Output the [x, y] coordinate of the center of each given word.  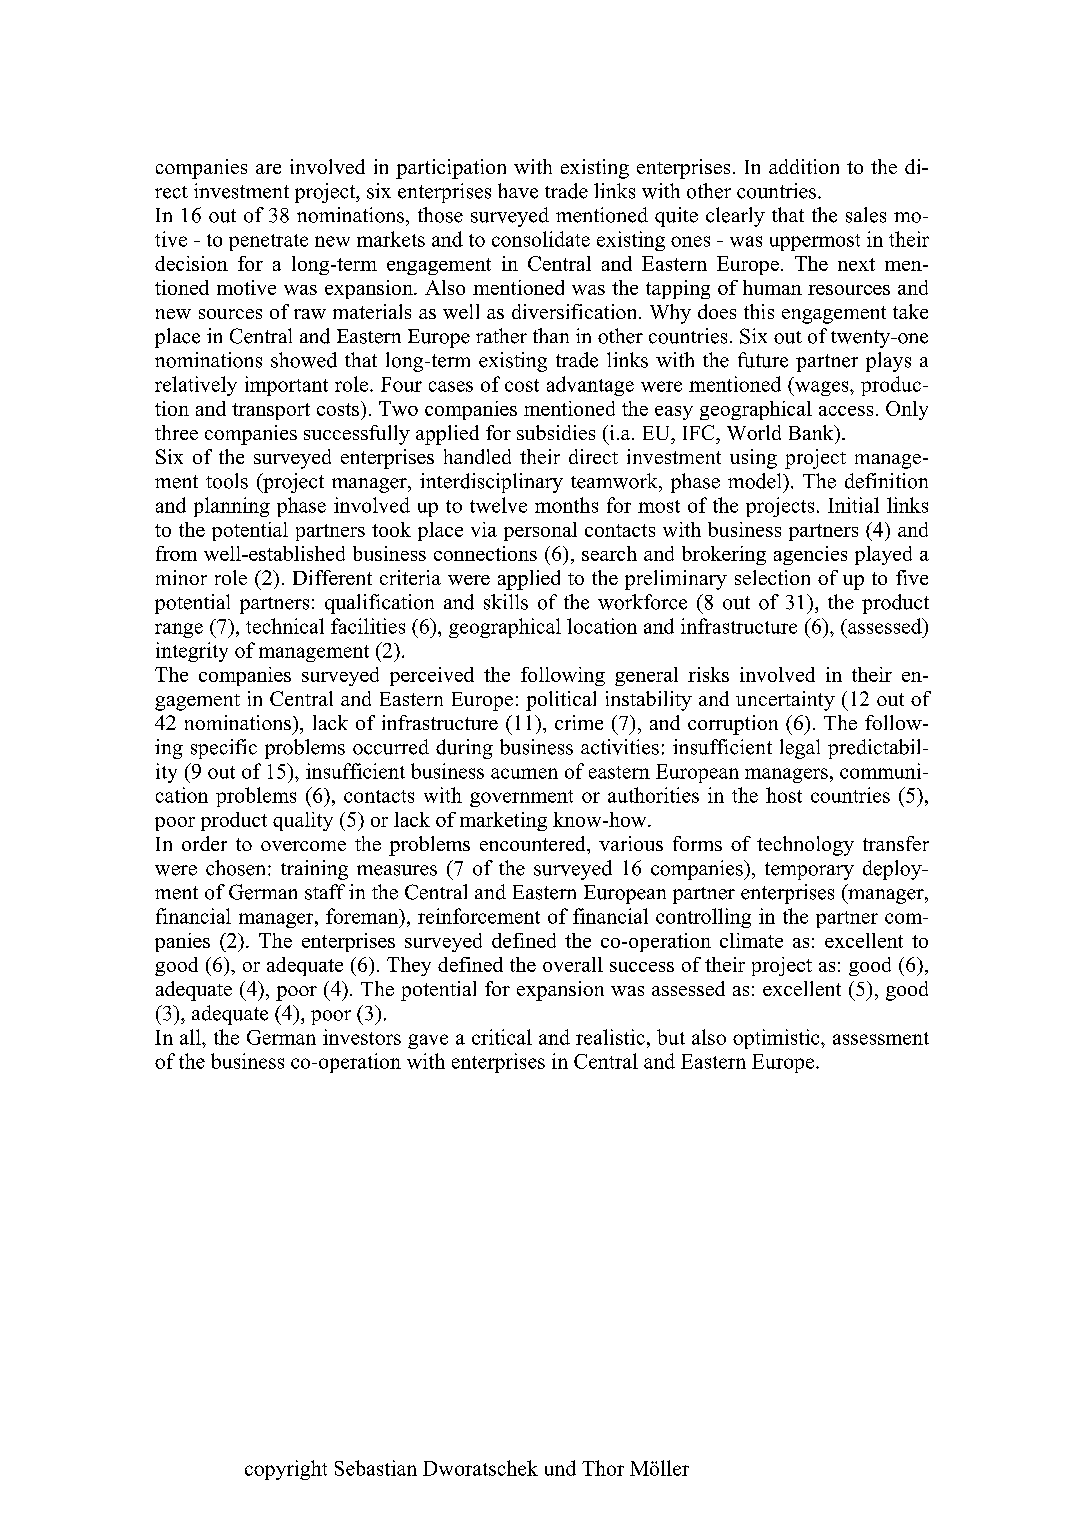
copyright [286, 1470]
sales [866, 215]
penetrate [268, 242]
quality [303, 821]
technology [805, 846]
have [518, 191]
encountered [534, 843]
